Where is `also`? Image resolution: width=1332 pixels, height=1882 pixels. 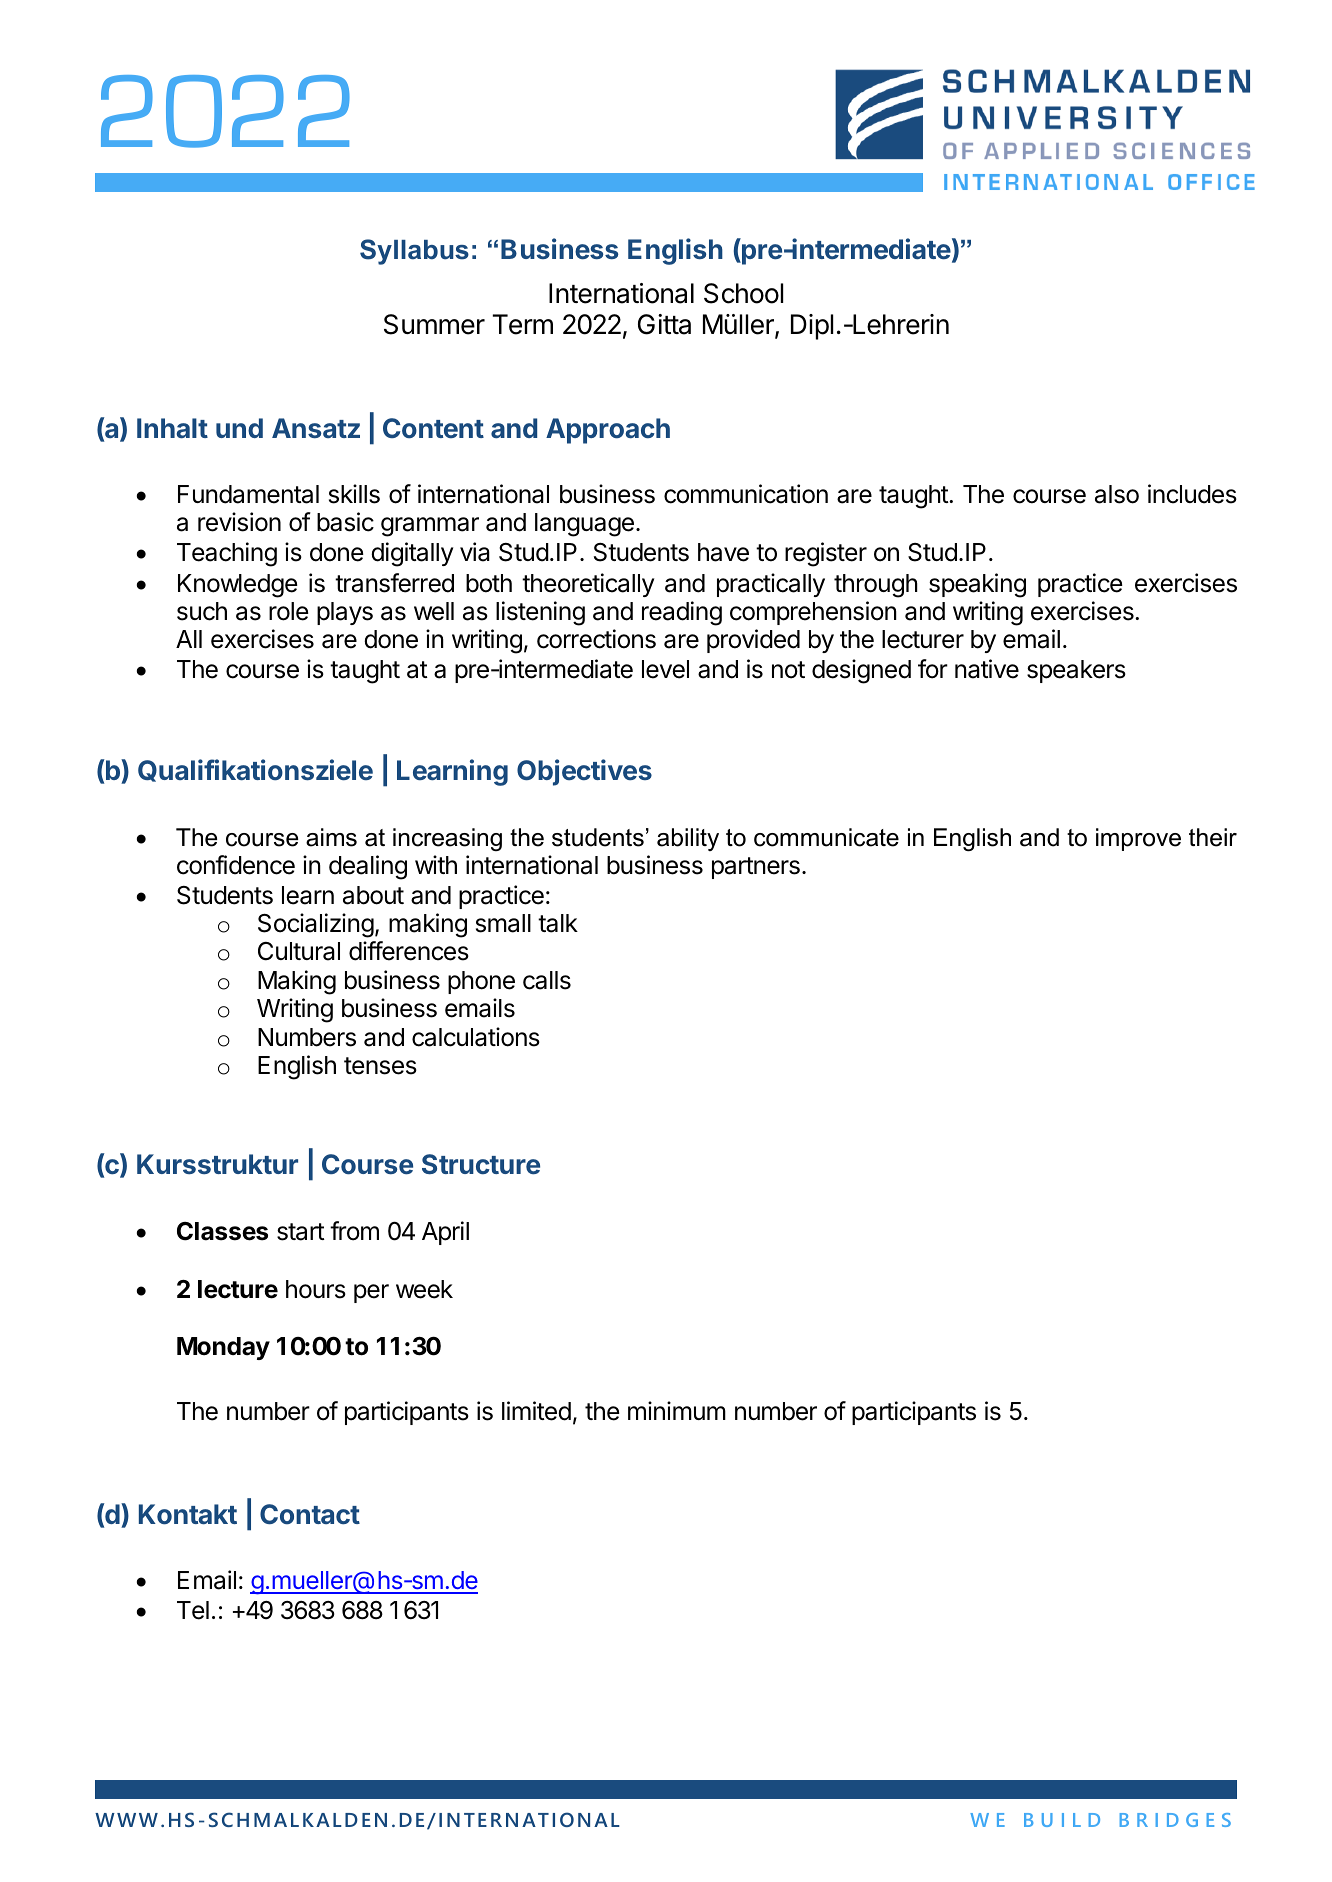 also is located at coordinates (1117, 494).
